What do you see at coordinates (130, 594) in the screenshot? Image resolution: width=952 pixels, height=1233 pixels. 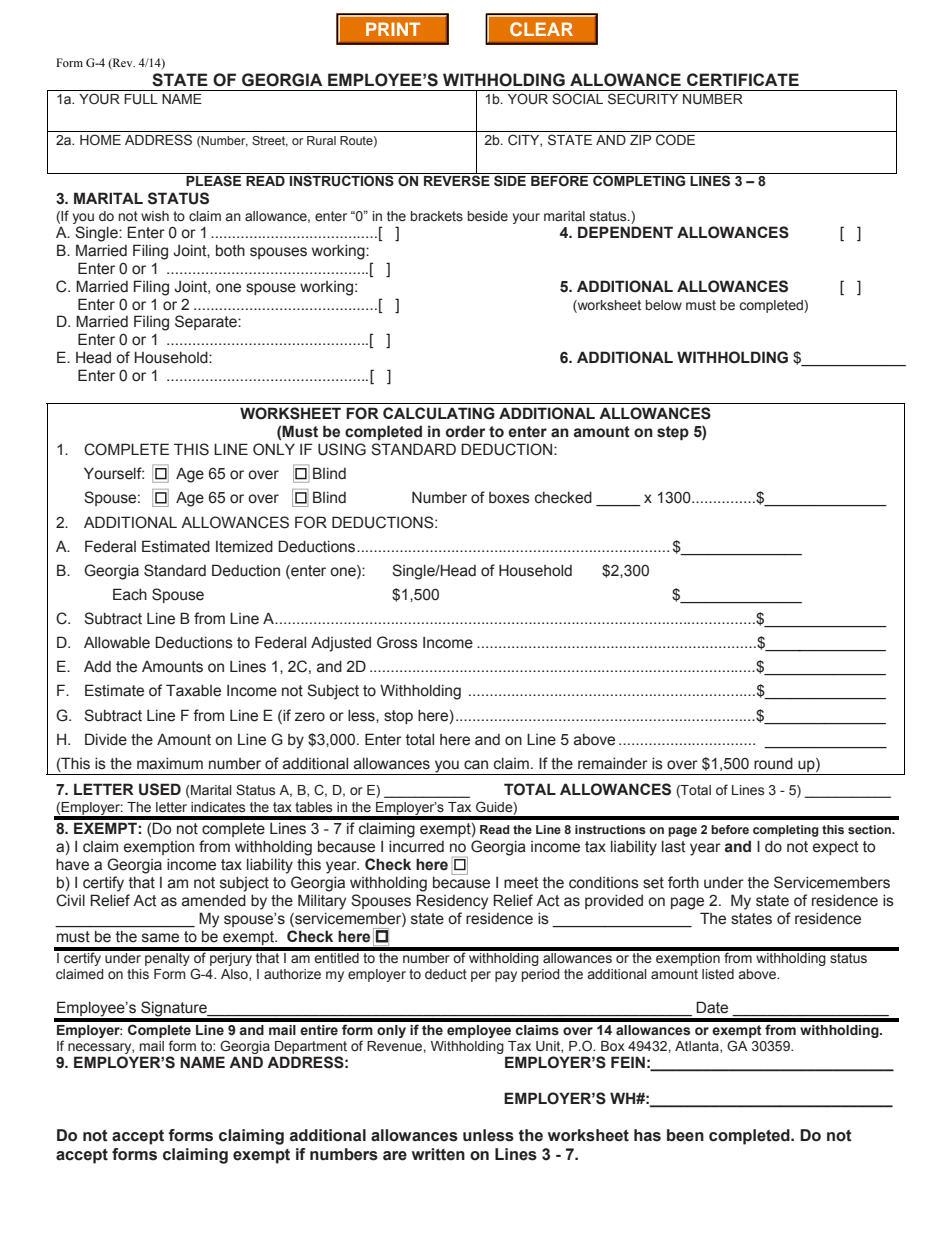 I see `Each` at bounding box center [130, 594].
